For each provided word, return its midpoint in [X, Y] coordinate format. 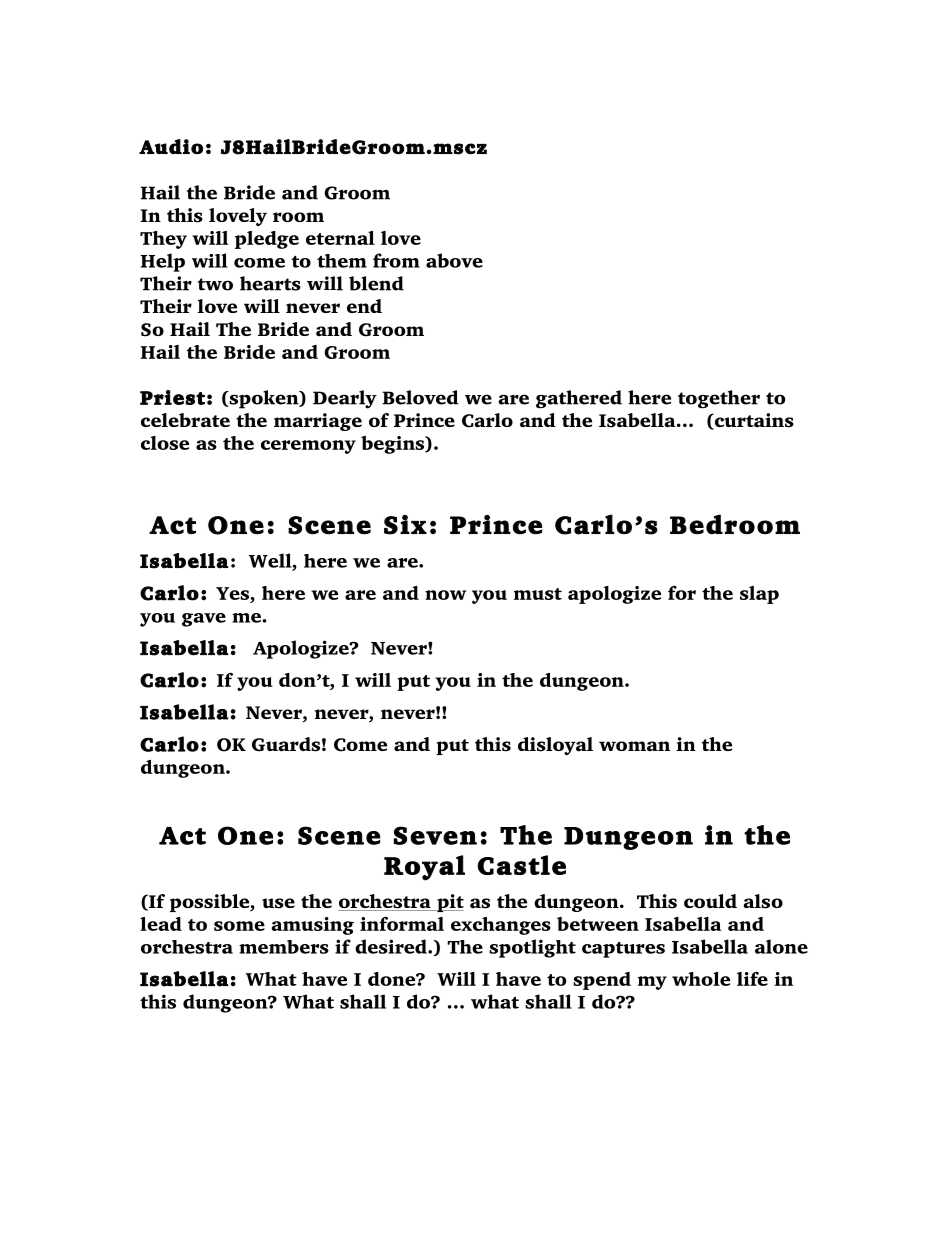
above [454, 260]
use [278, 903]
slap [759, 595]
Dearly [345, 399]
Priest [172, 397]
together [719, 399]
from [396, 260]
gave [204, 620]
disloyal [555, 746]
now [445, 595]
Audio [171, 146]
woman [634, 746]
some [239, 926]
